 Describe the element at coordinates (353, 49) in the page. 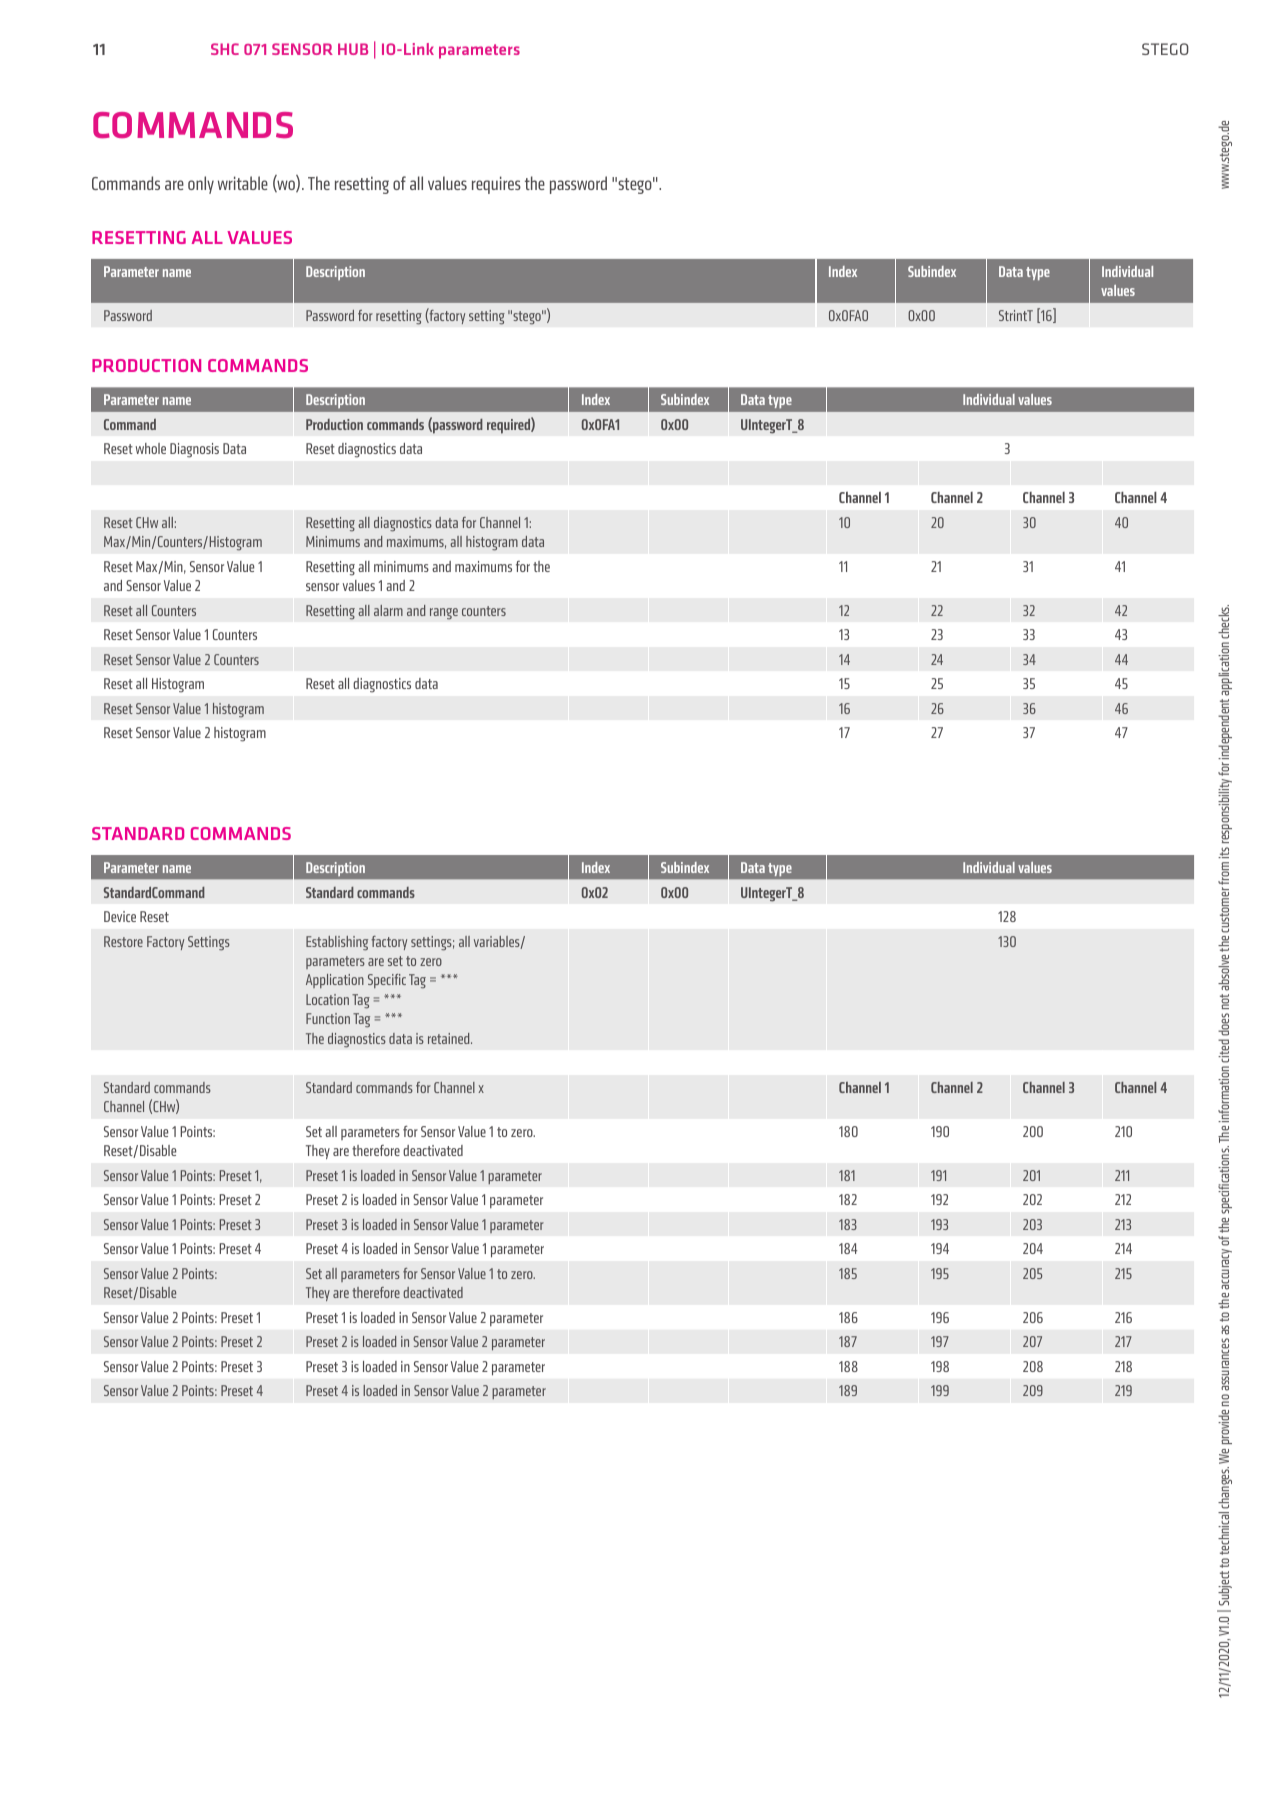

I see `HUB` at that location.
